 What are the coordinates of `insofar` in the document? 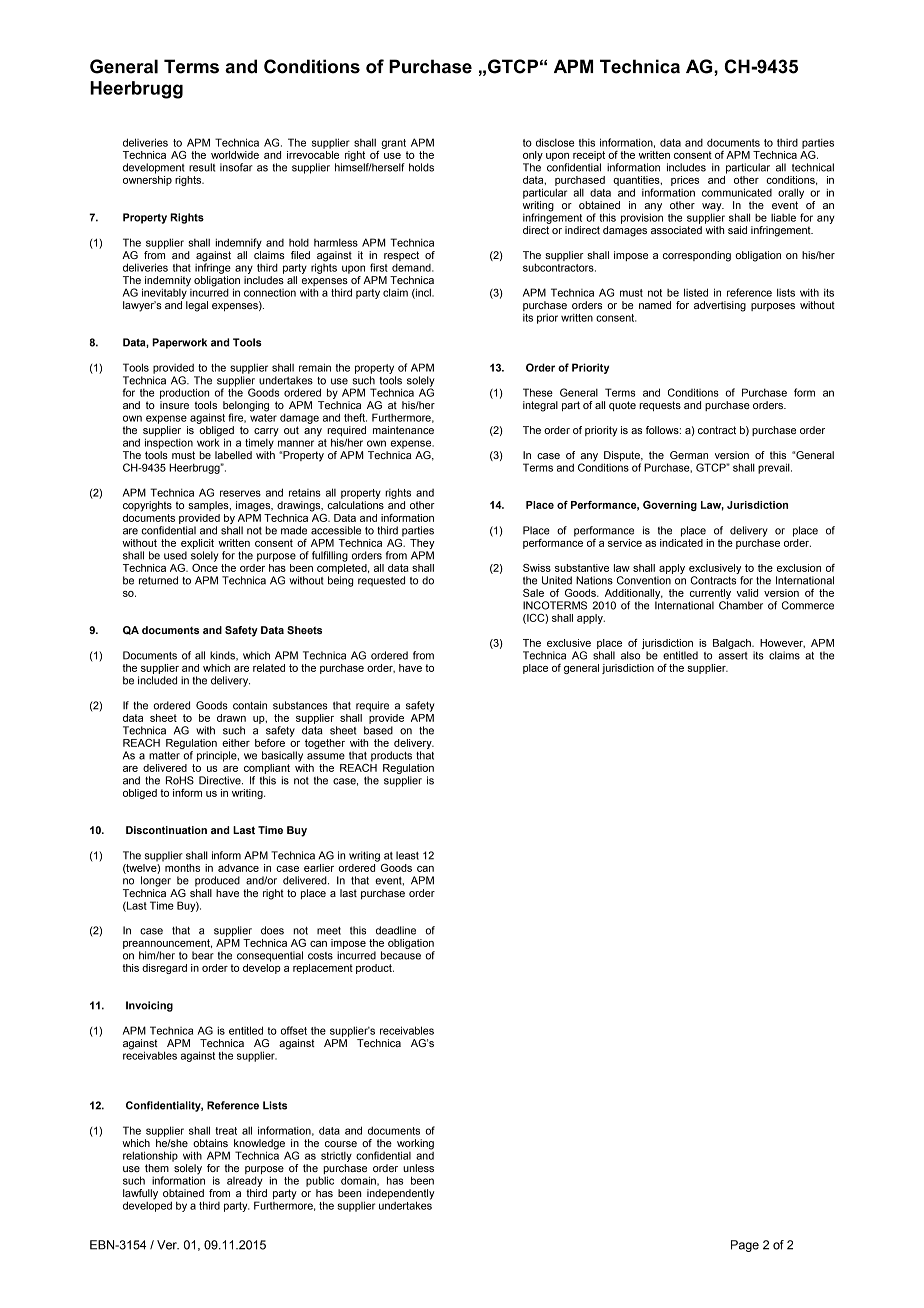 It's located at (236, 167).
